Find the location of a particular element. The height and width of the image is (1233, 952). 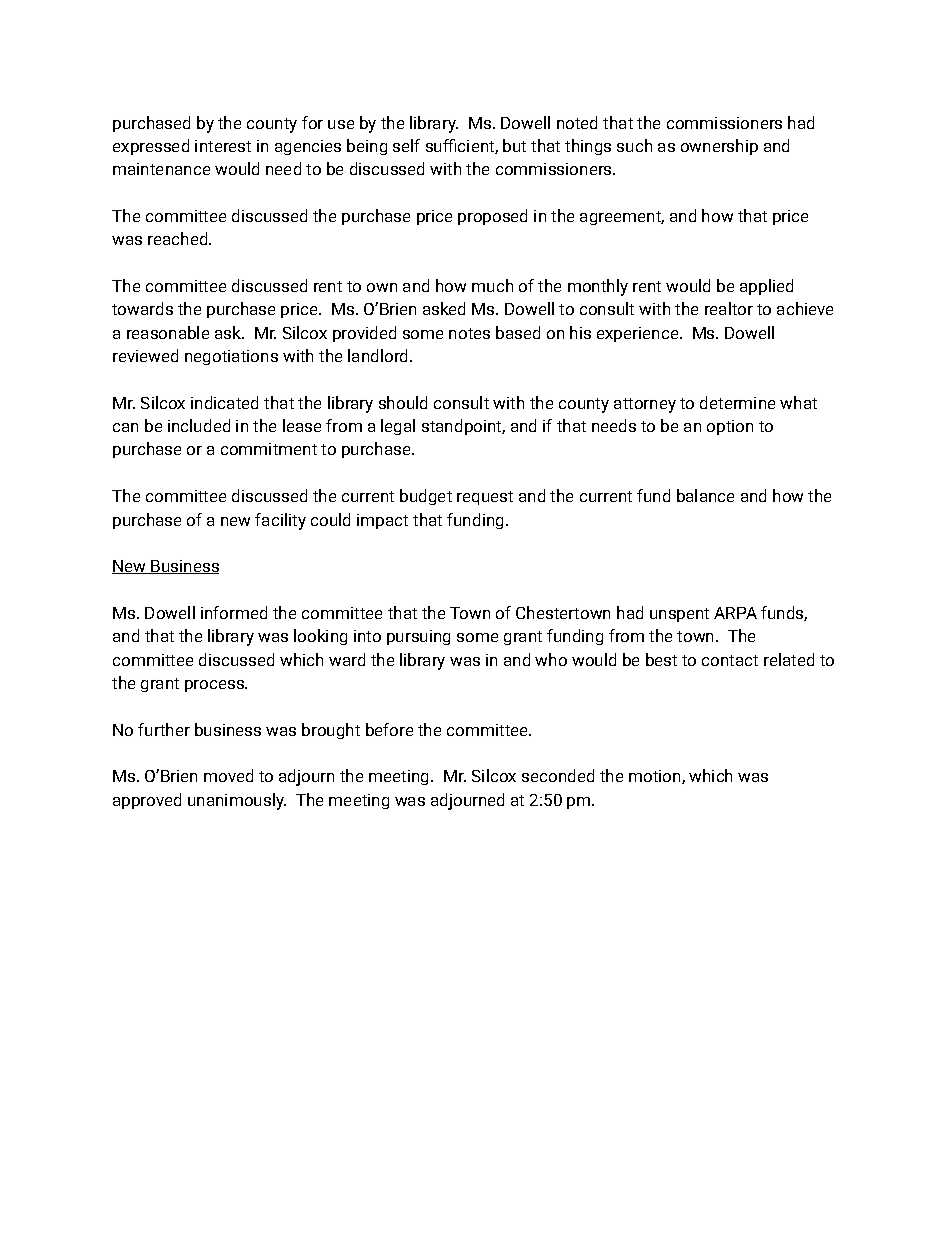

ARPA is located at coordinates (735, 613).
